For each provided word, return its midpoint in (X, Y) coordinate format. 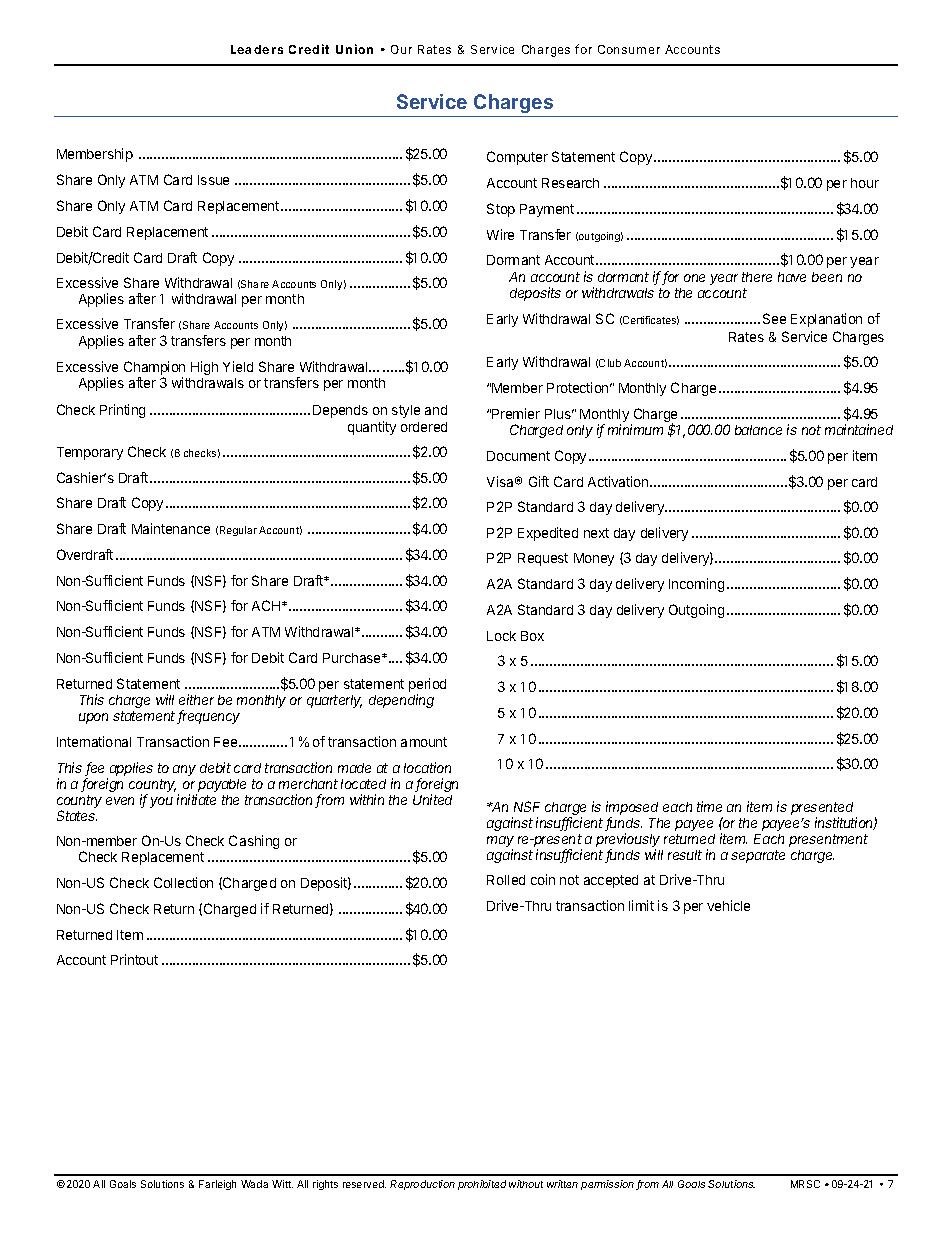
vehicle (728, 905)
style (406, 411)
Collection (183, 882)
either (196, 699)
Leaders (257, 49)
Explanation (826, 320)
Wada (254, 1184)
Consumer (629, 49)
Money (594, 559)
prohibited (482, 1185)
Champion (154, 369)
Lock (501, 636)
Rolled (506, 880)
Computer (517, 158)
